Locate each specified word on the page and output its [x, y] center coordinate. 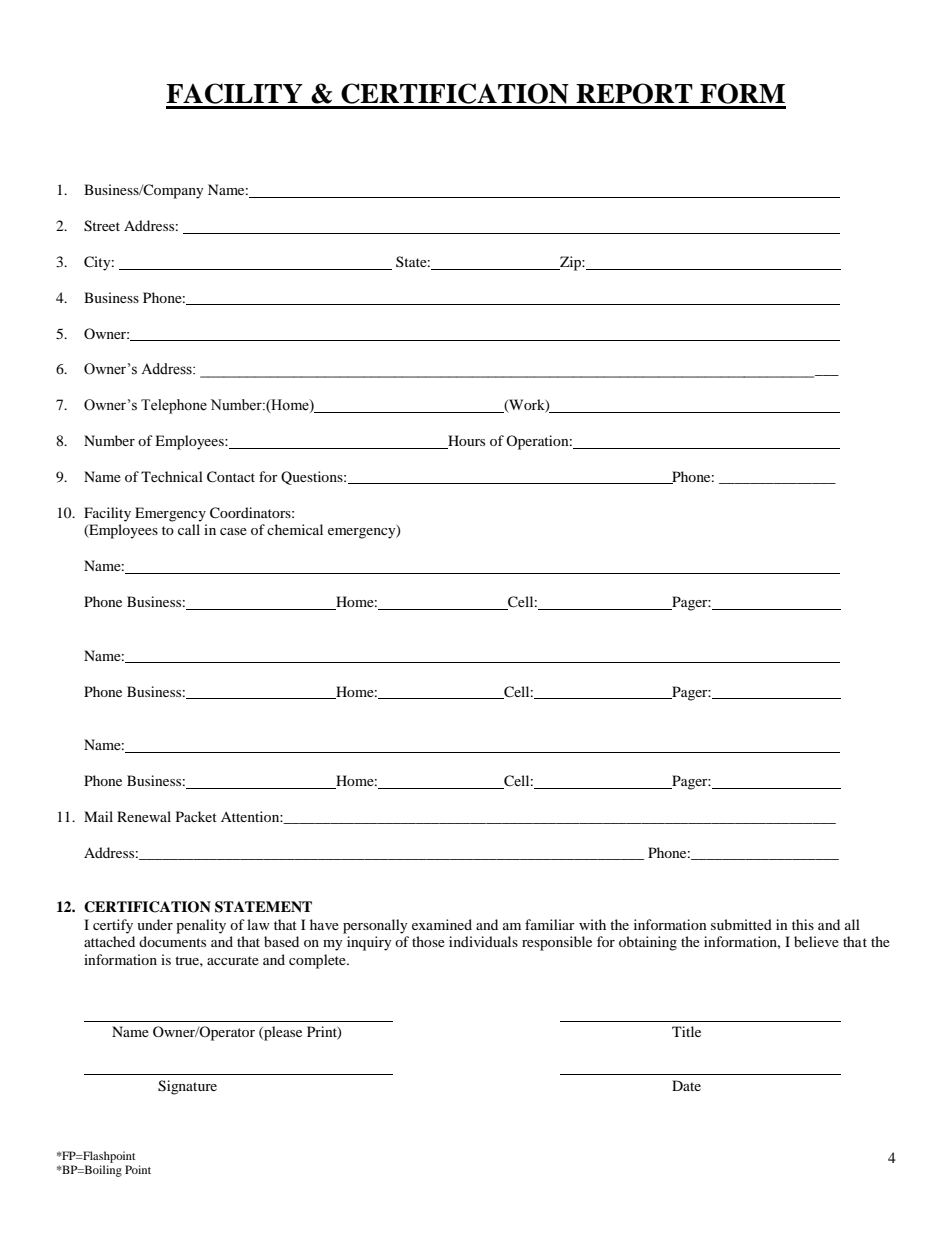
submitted [741, 924]
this [803, 924]
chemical [295, 529]
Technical [172, 476]
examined [442, 924]
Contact [231, 477]
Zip [570, 263]
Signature [187, 1087]
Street [102, 226]
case [233, 531]
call [189, 529]
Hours [465, 442]
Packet [196, 816]
